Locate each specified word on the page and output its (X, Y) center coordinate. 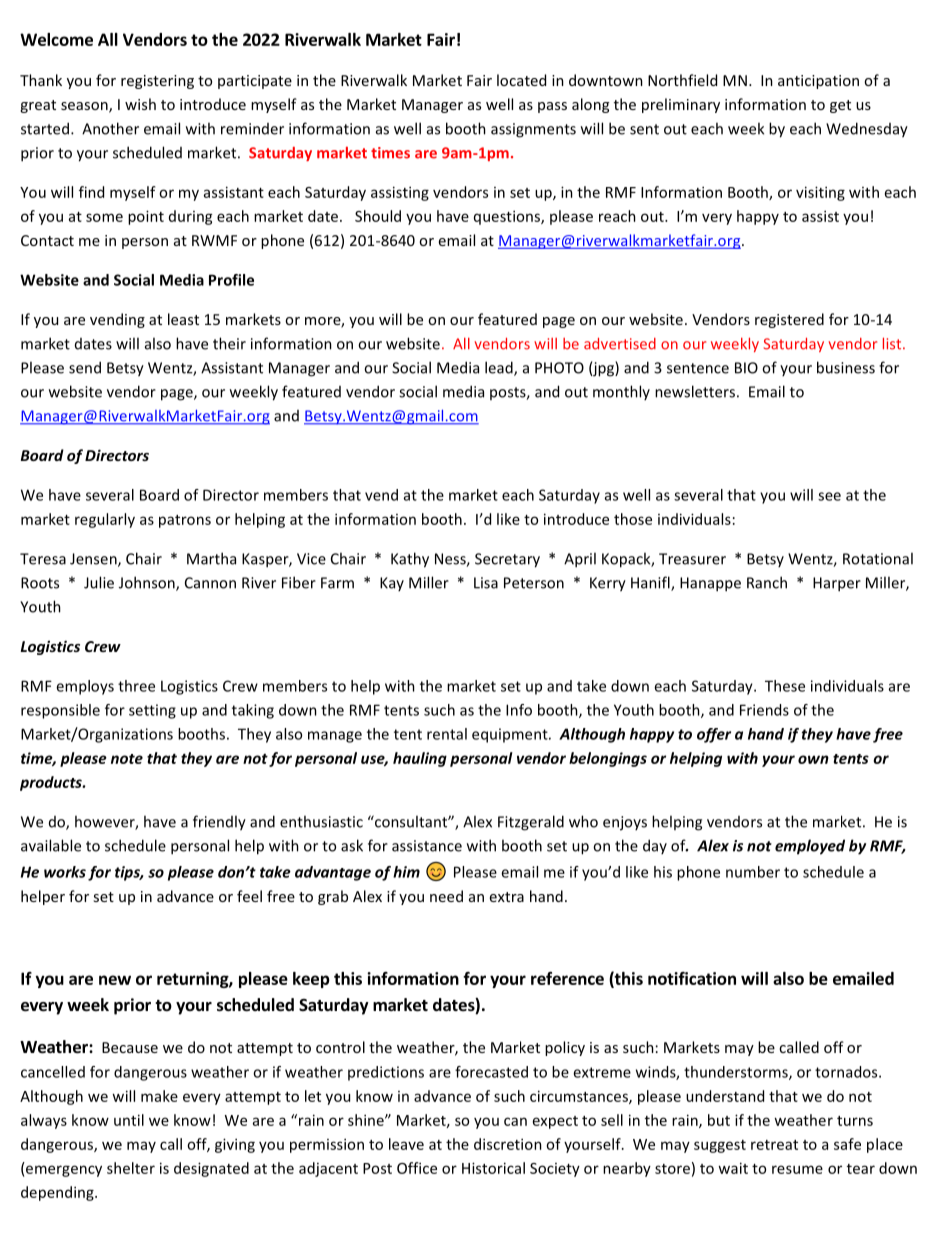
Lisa (486, 583)
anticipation (818, 82)
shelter (131, 1168)
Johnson (148, 583)
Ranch (767, 582)
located (521, 80)
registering (157, 82)
